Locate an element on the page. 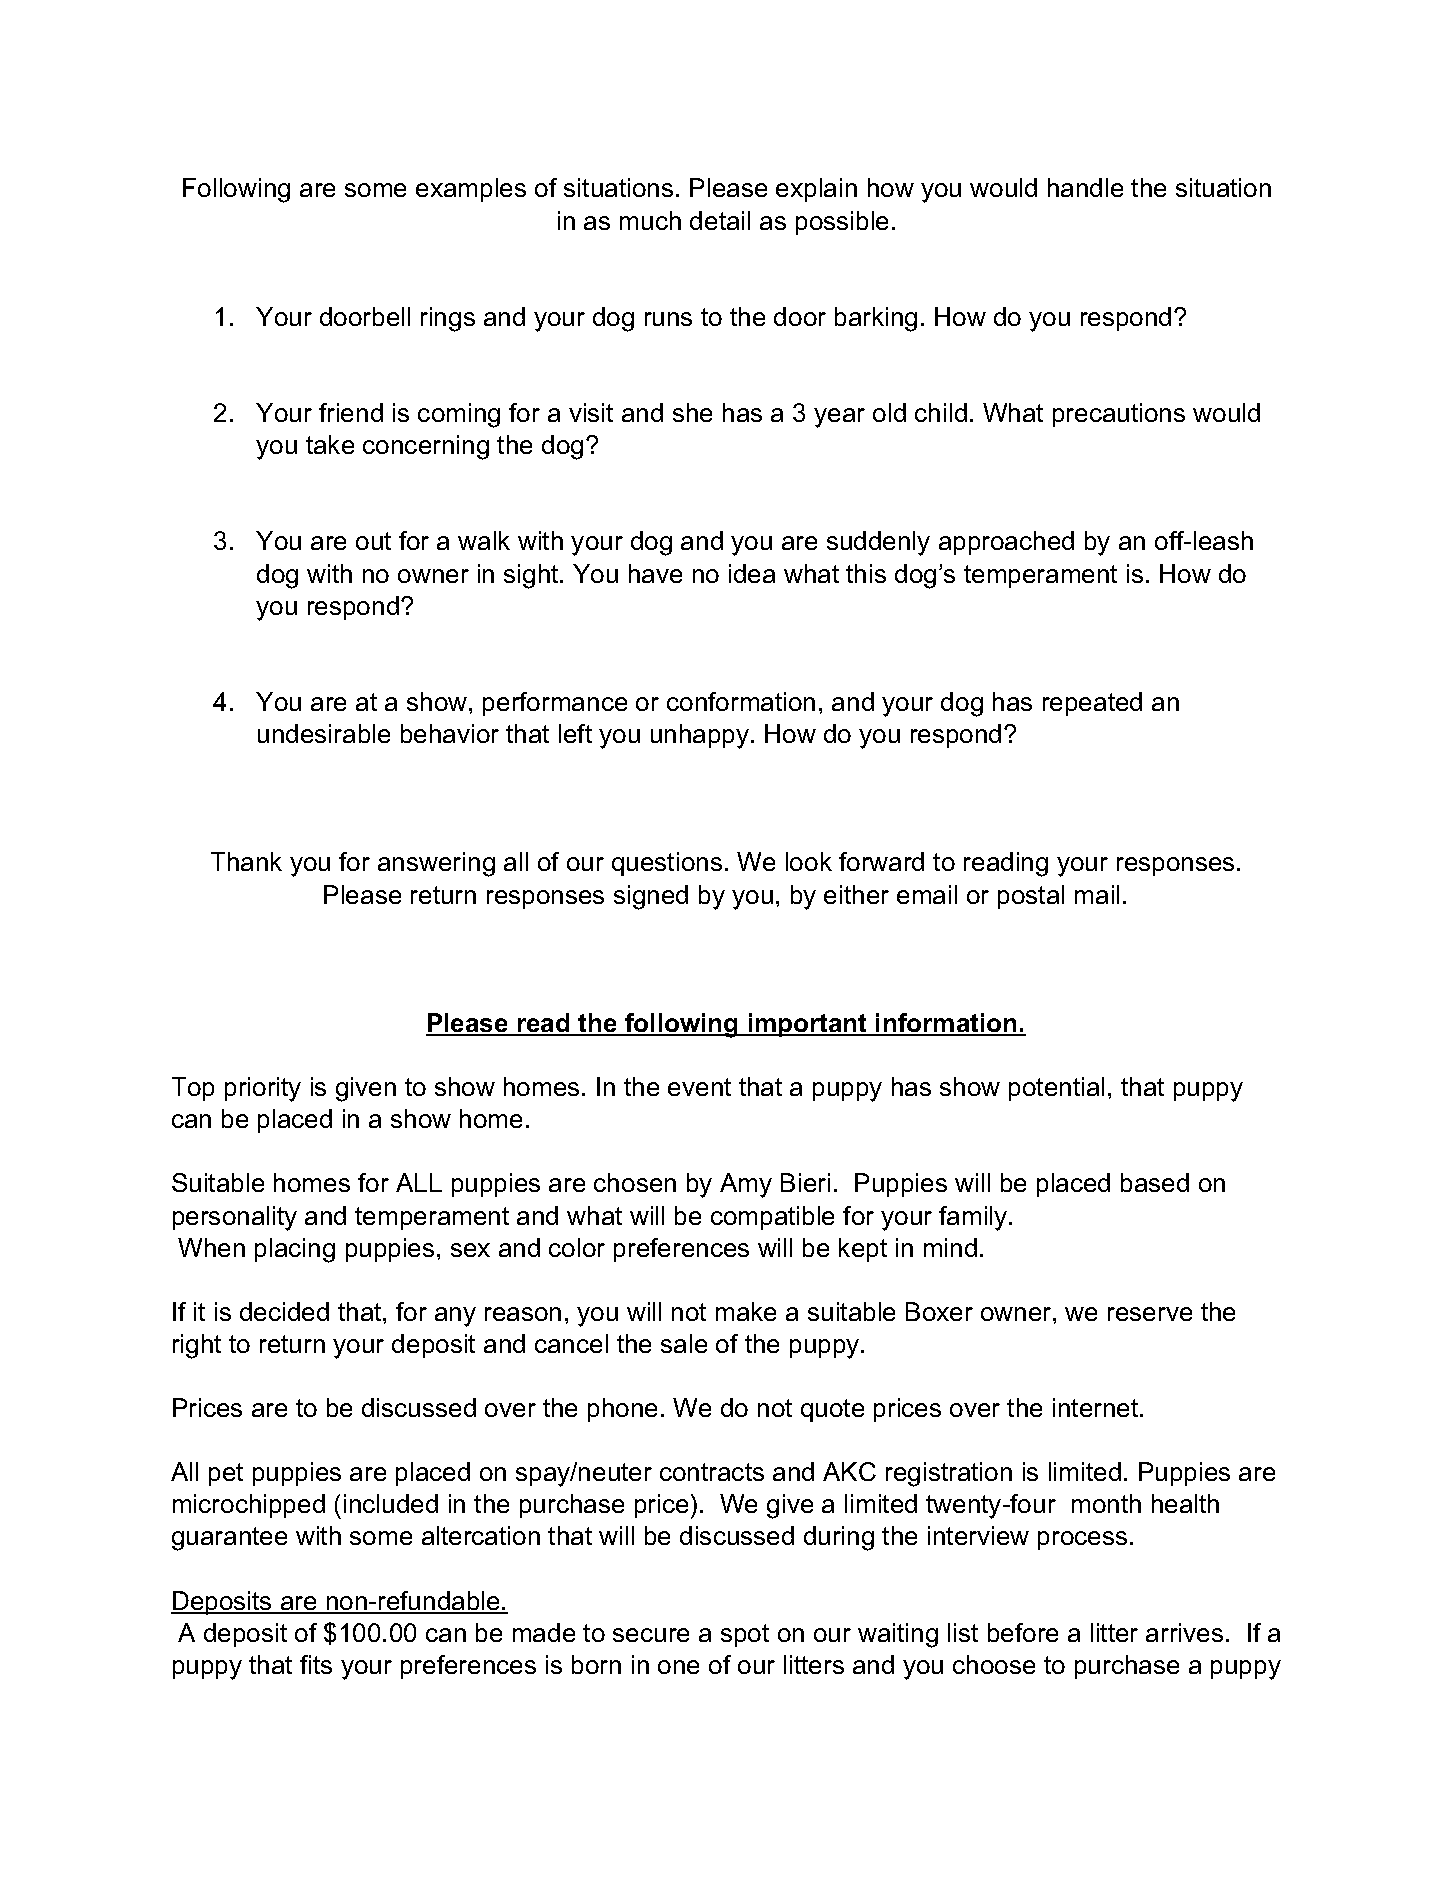 This page has height=1883, width=1455. examples is located at coordinates (471, 190).
